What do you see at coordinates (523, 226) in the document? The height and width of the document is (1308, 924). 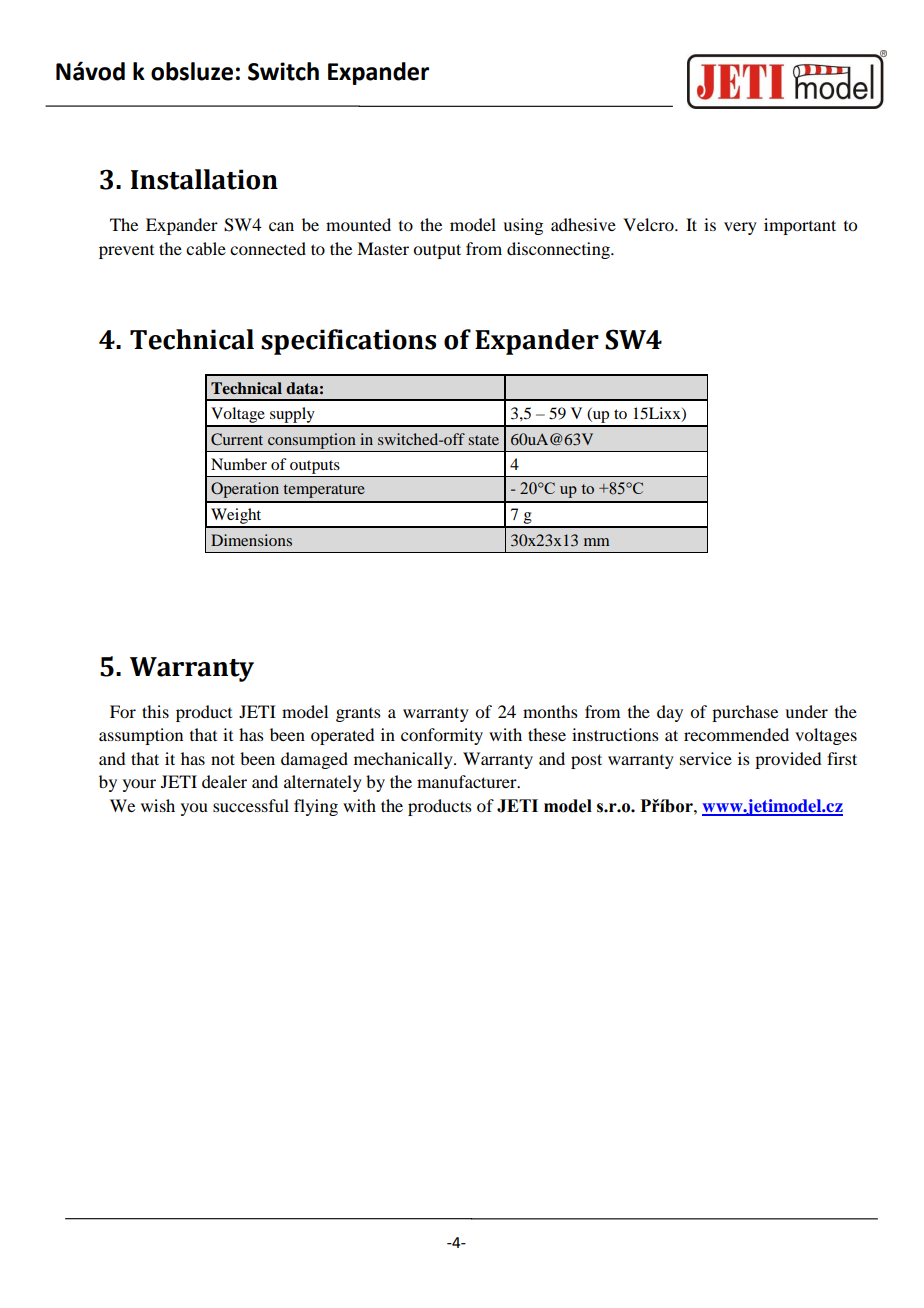 I see `using` at bounding box center [523, 226].
